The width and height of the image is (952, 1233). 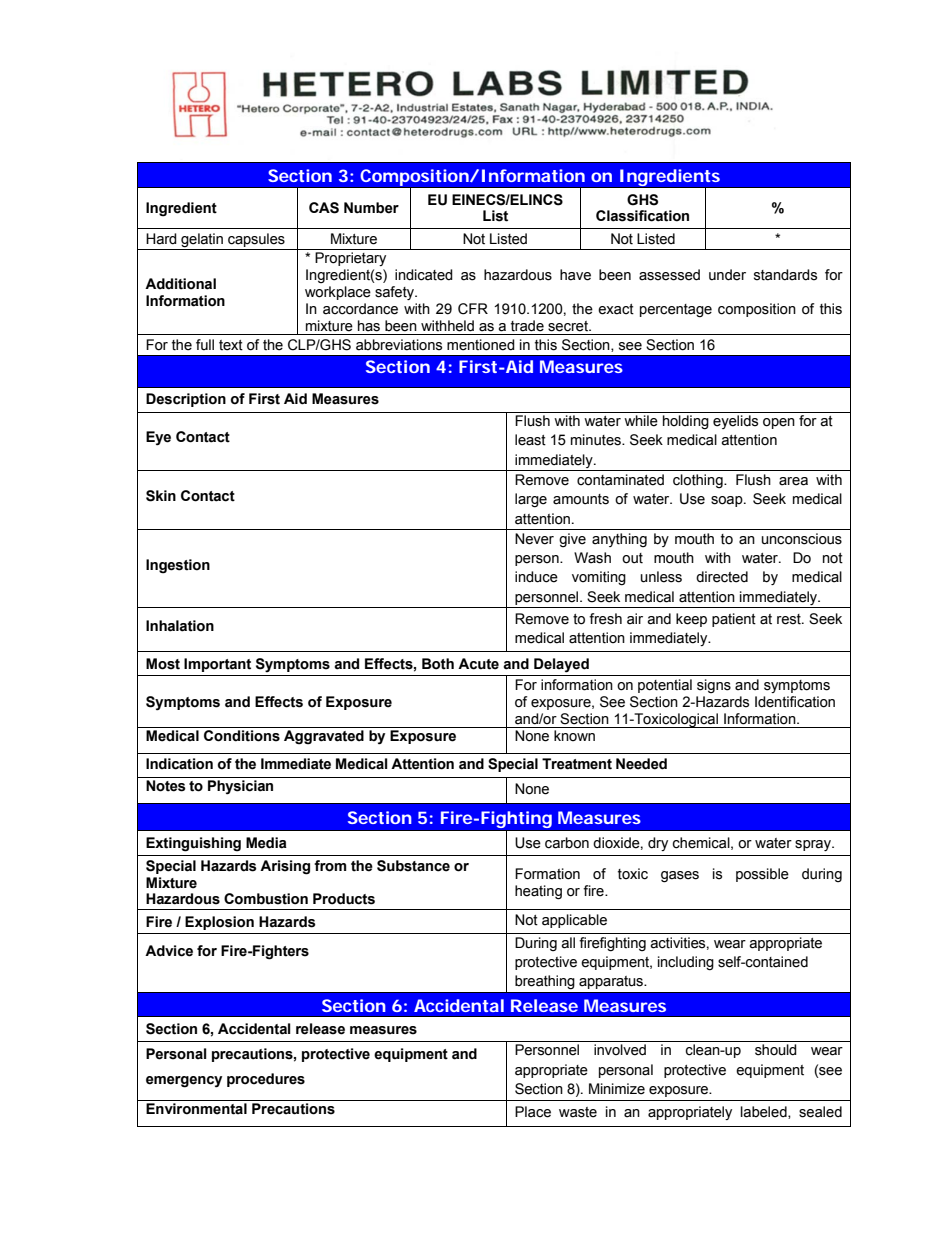 I want to click on waste, so click(x=578, y=1112).
